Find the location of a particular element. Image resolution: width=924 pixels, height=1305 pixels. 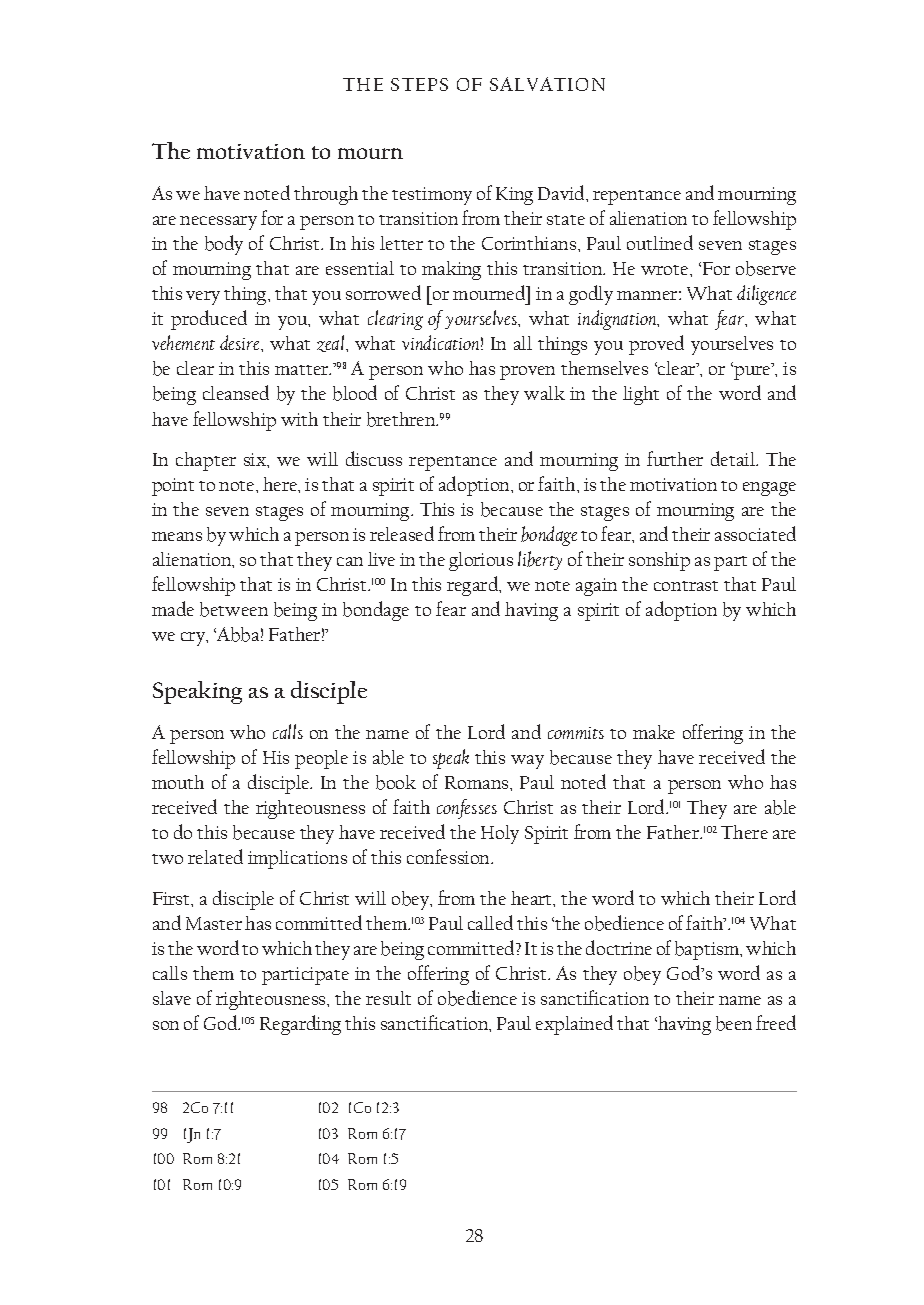

been is located at coordinates (734, 1023).
